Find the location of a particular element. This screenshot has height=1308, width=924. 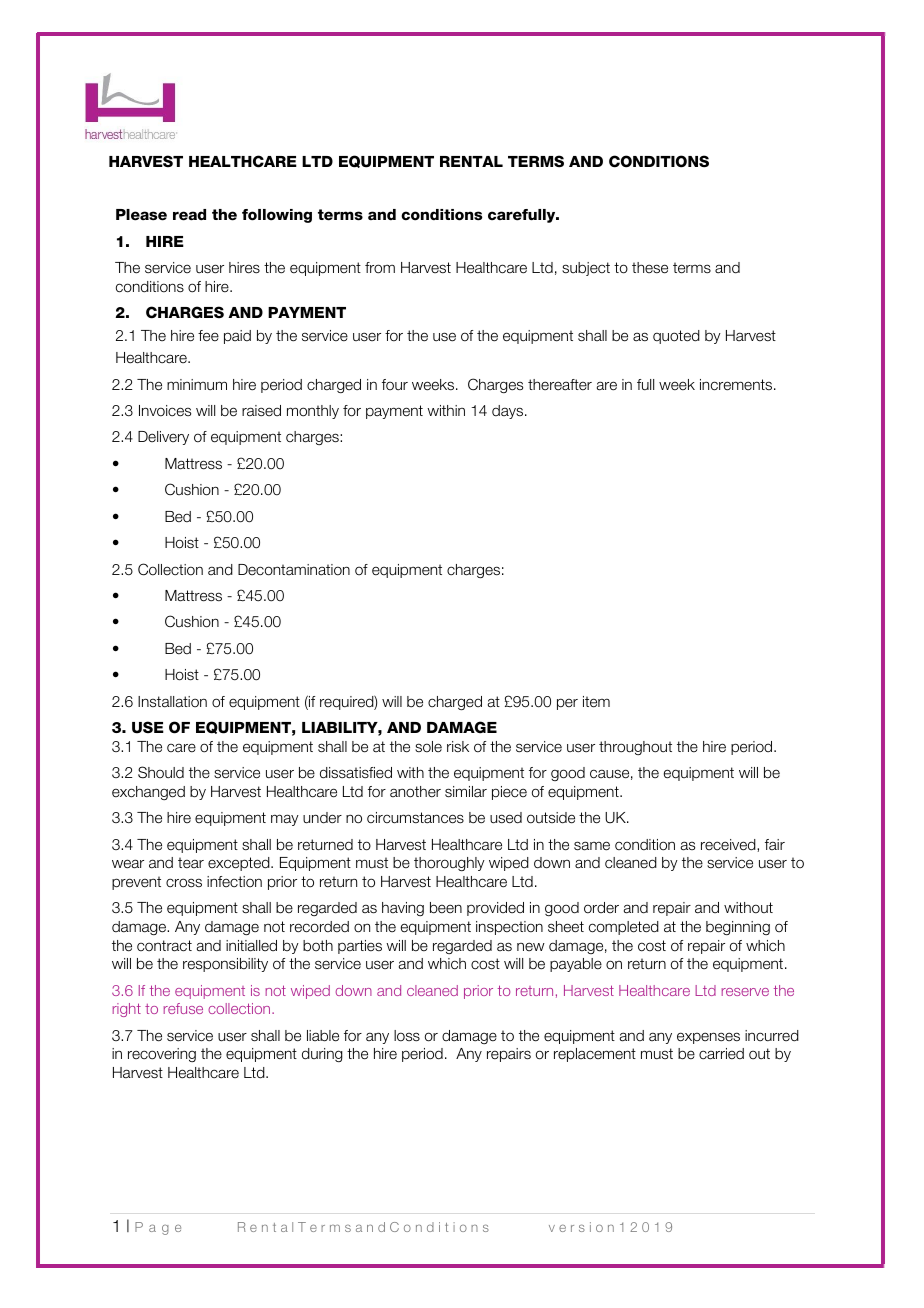

Should is located at coordinates (161, 772).
